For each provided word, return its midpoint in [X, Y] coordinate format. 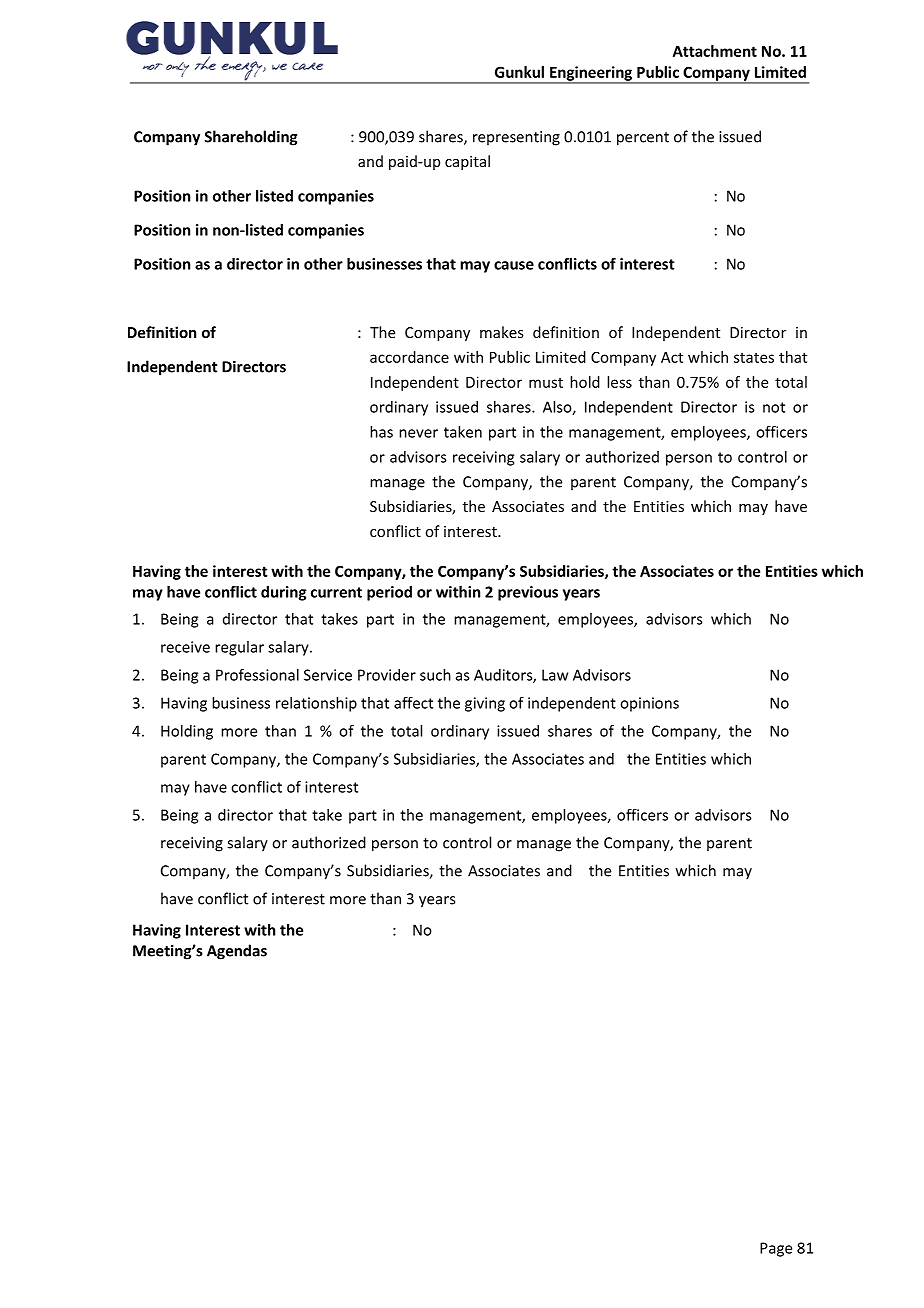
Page [776, 1249]
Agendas [237, 952]
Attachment [715, 51]
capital [467, 162]
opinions [649, 704]
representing [516, 138]
